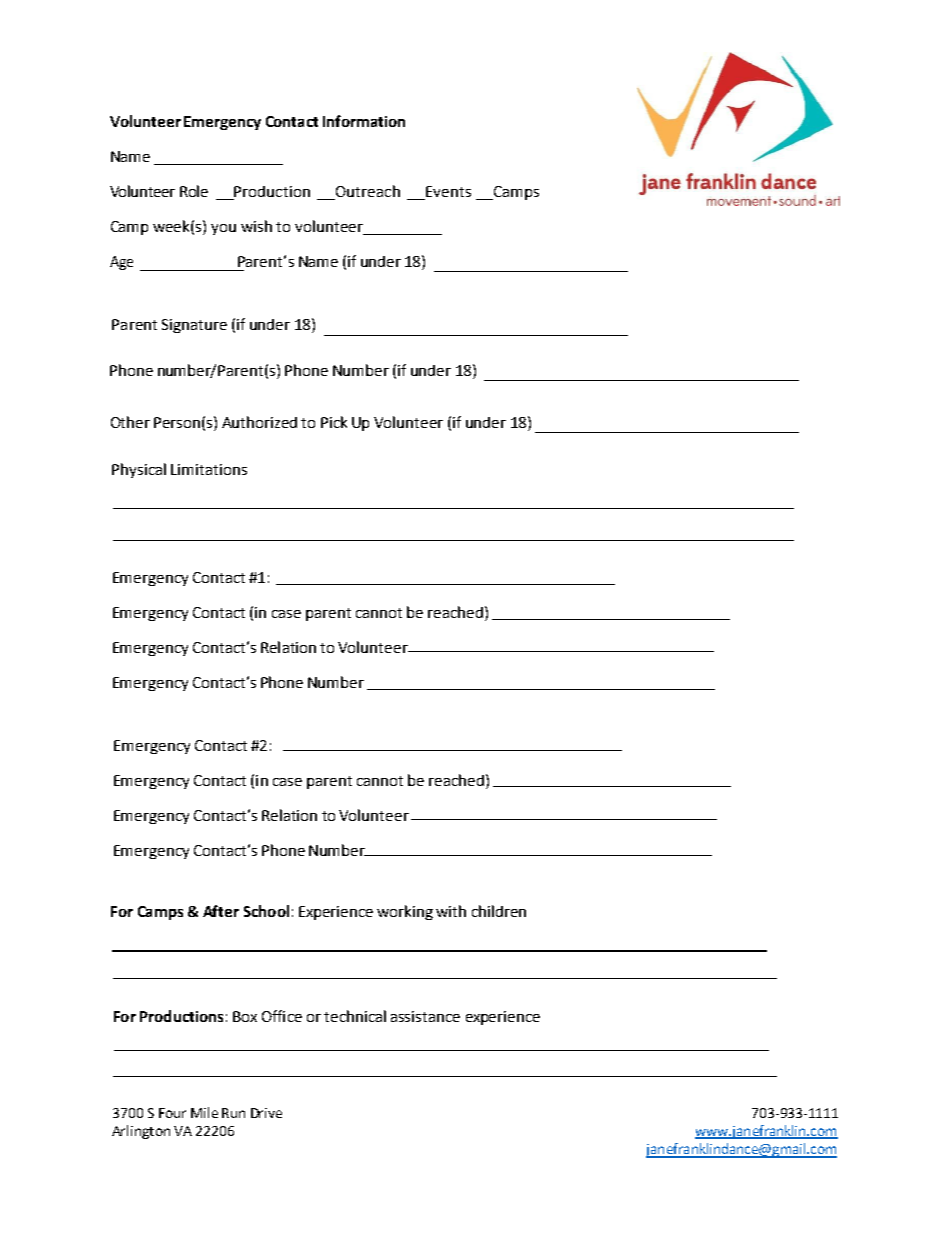 This screenshot has height=1233, width=952. I want to click on with, so click(451, 911).
